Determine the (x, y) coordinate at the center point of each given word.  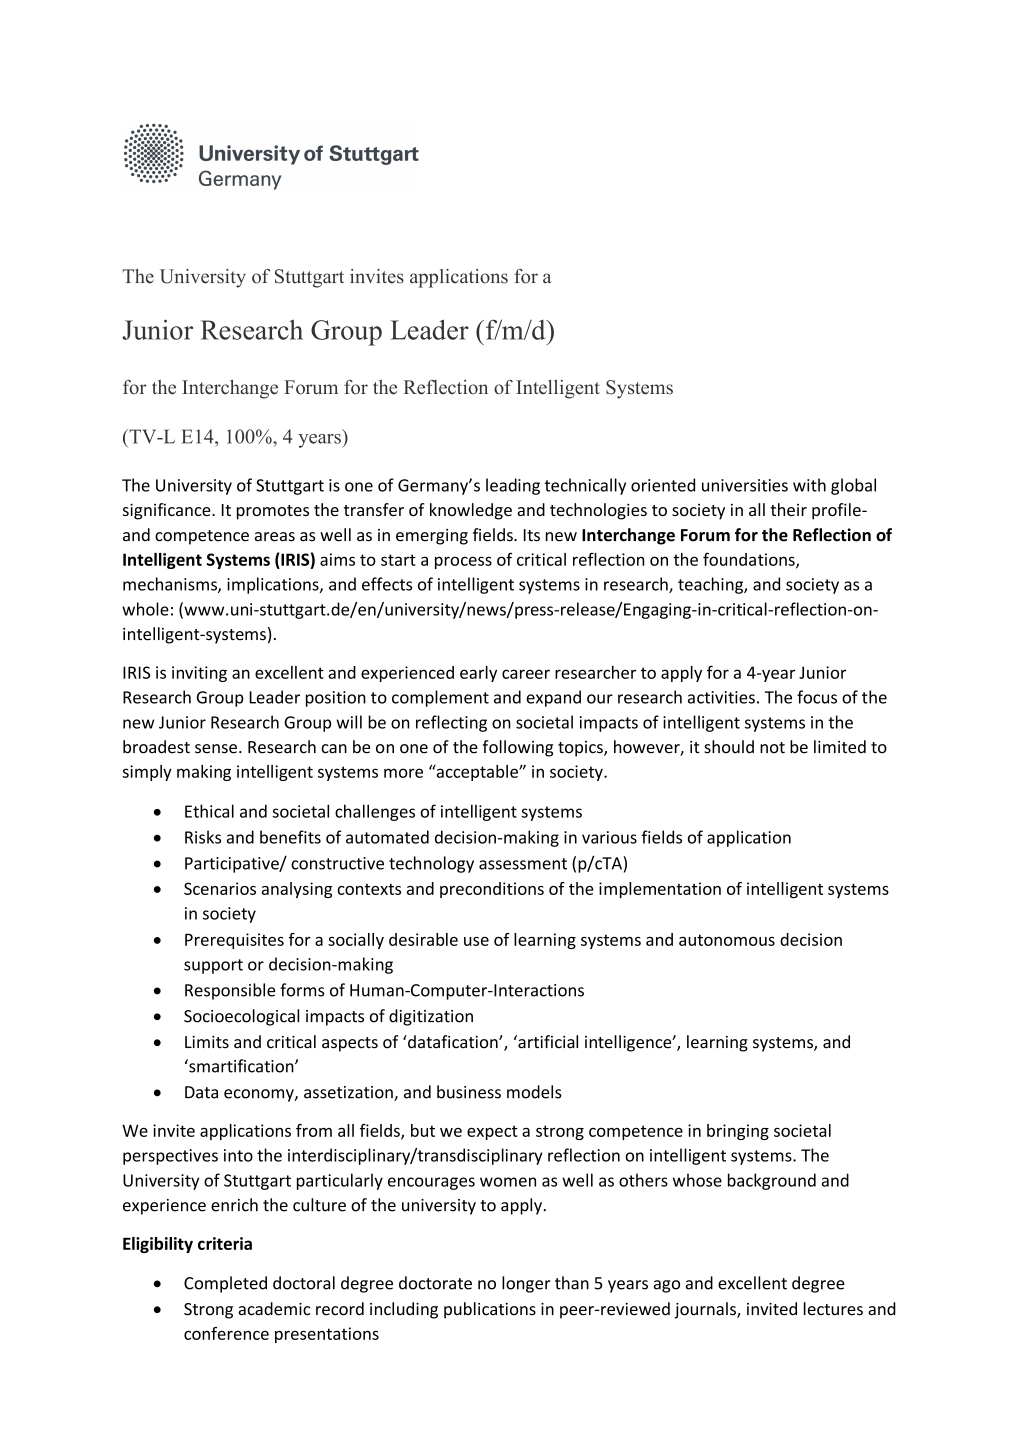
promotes (273, 512)
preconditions (492, 890)
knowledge (471, 511)
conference (226, 1333)
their (788, 509)
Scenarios (220, 888)
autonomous (727, 940)
